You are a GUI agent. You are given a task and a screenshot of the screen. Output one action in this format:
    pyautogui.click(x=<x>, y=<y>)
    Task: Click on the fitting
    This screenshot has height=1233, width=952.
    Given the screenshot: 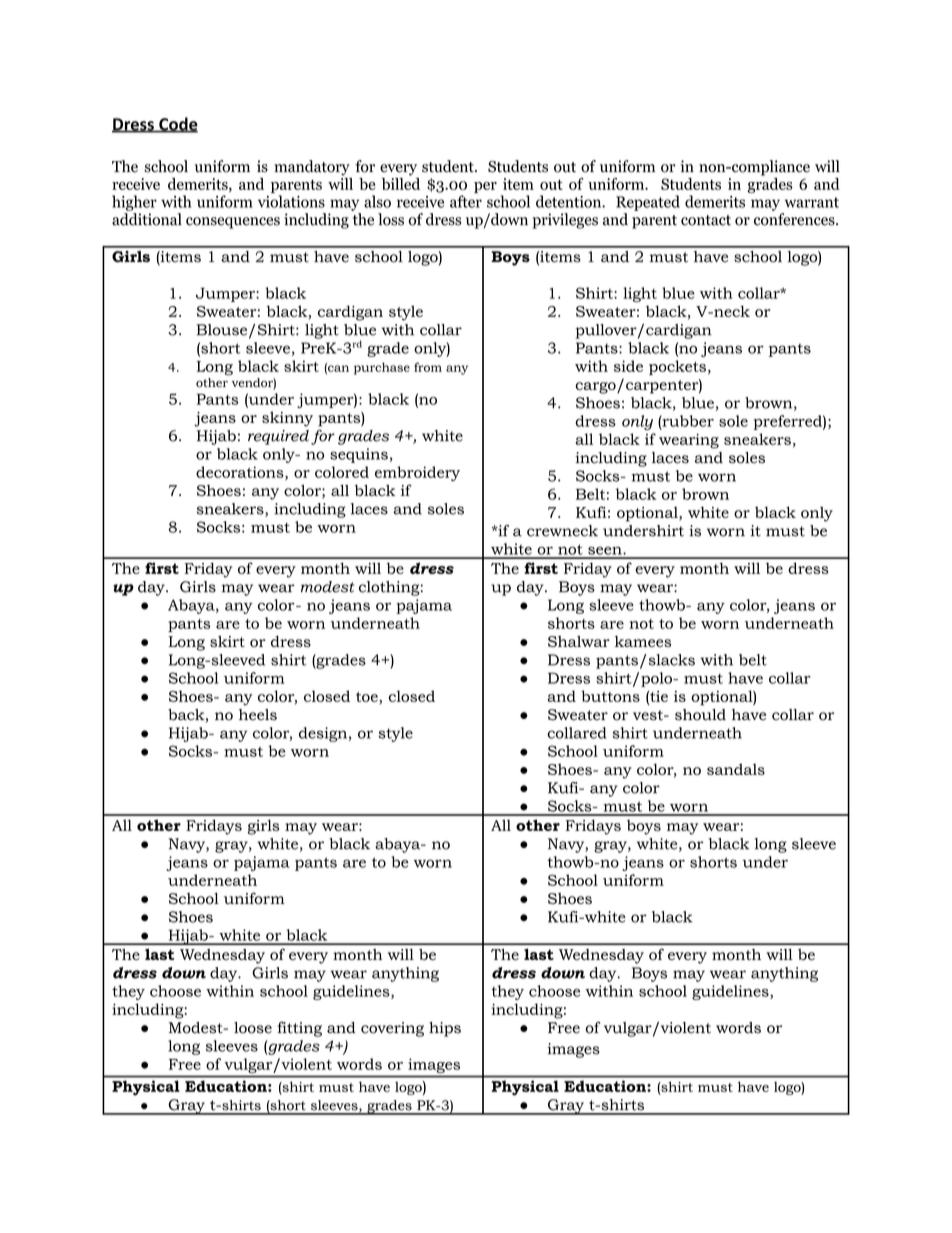 What is the action you would take?
    pyautogui.click(x=300, y=1029)
